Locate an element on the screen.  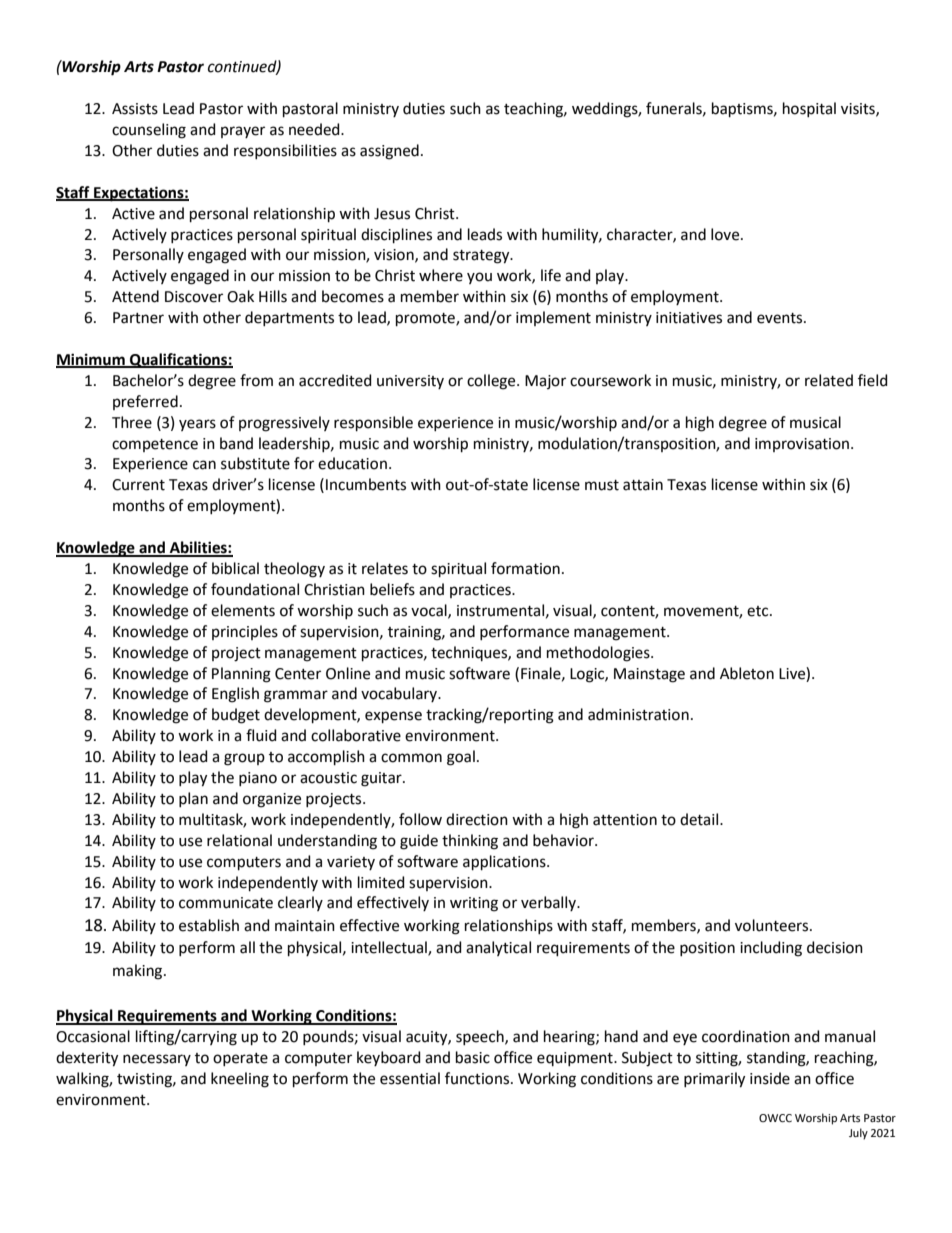
inside is located at coordinates (770, 1078).
